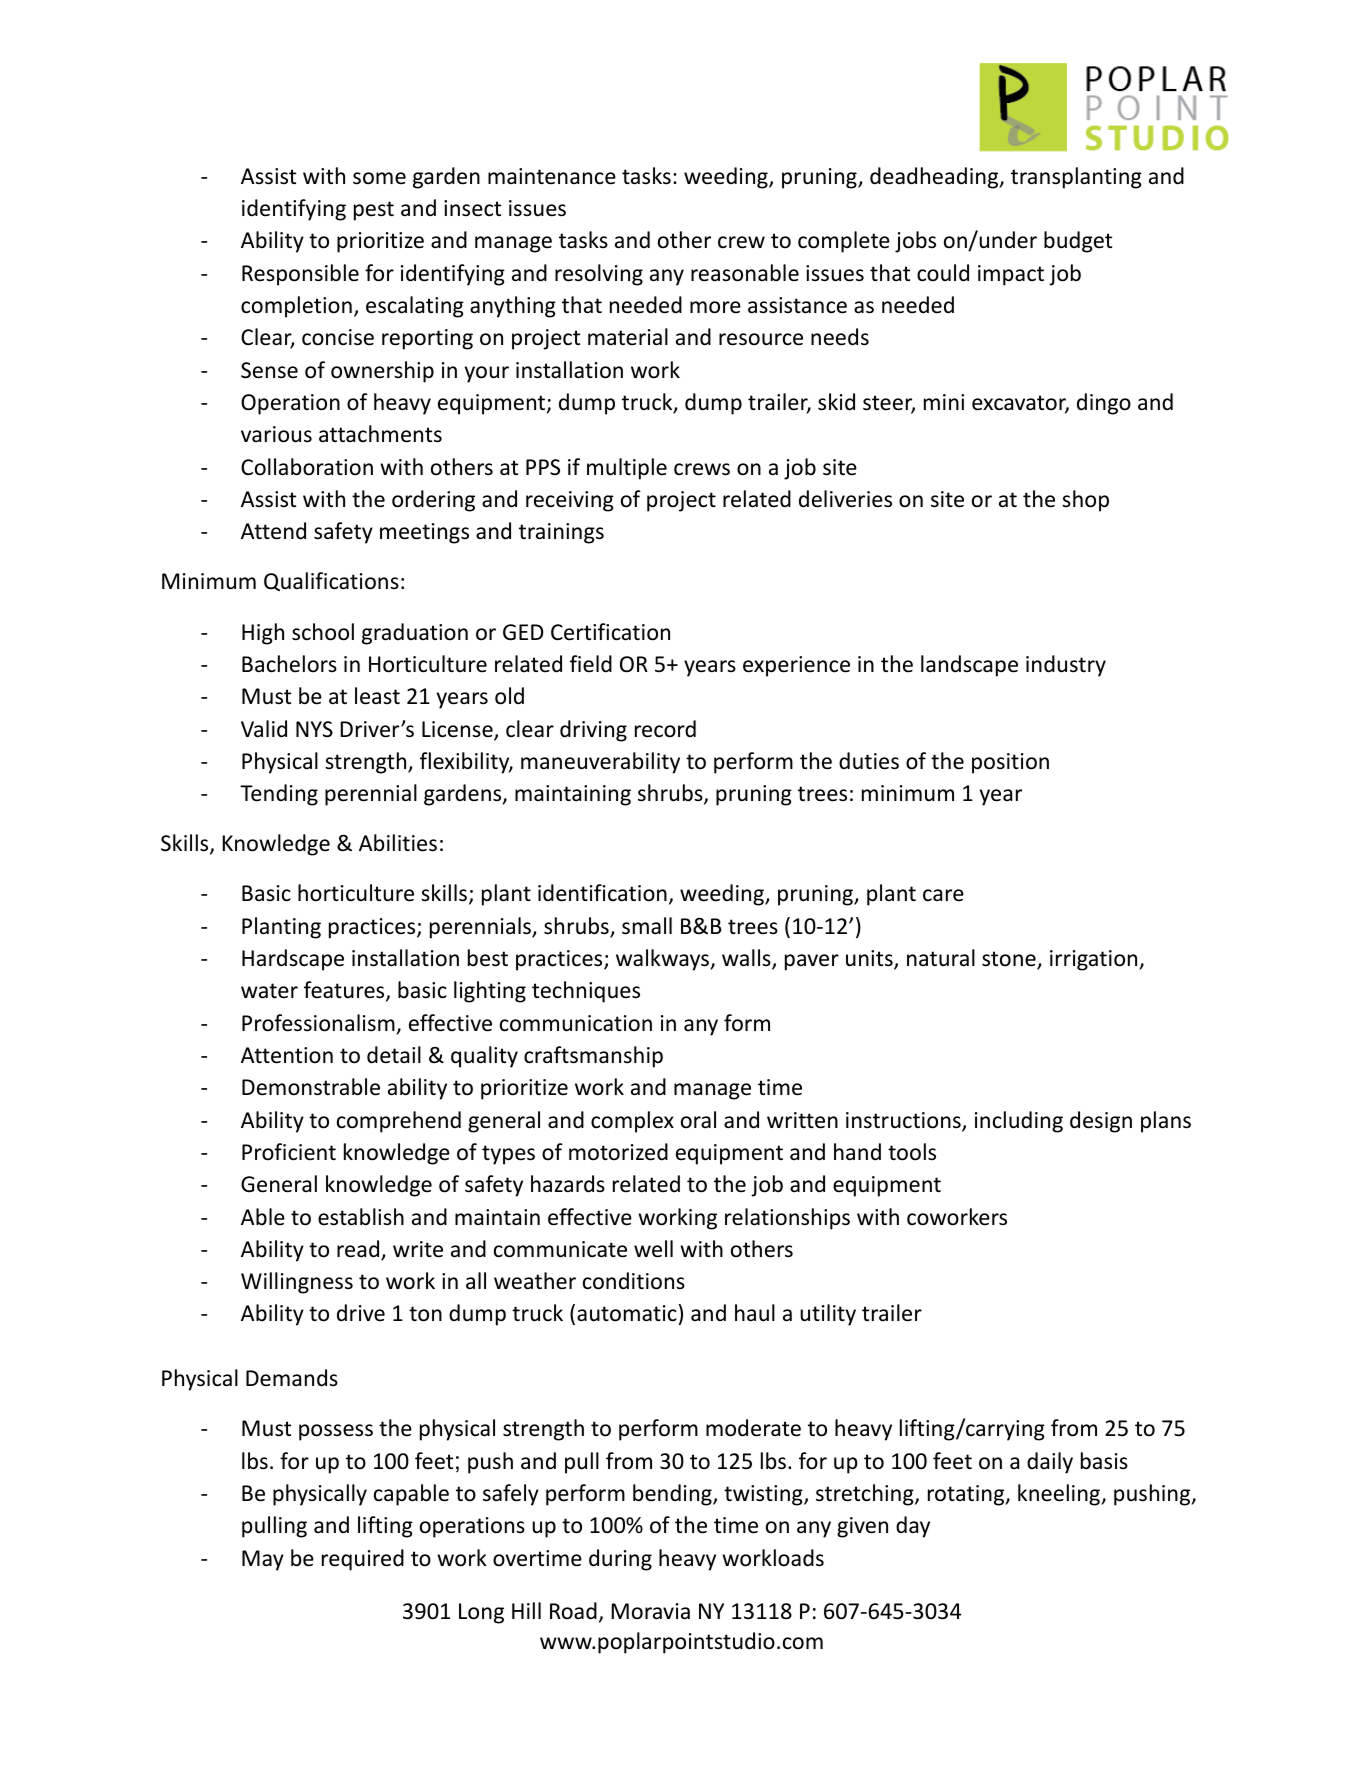 This document has height=1766, width=1364. I want to click on irrigation, so click(1095, 960).
